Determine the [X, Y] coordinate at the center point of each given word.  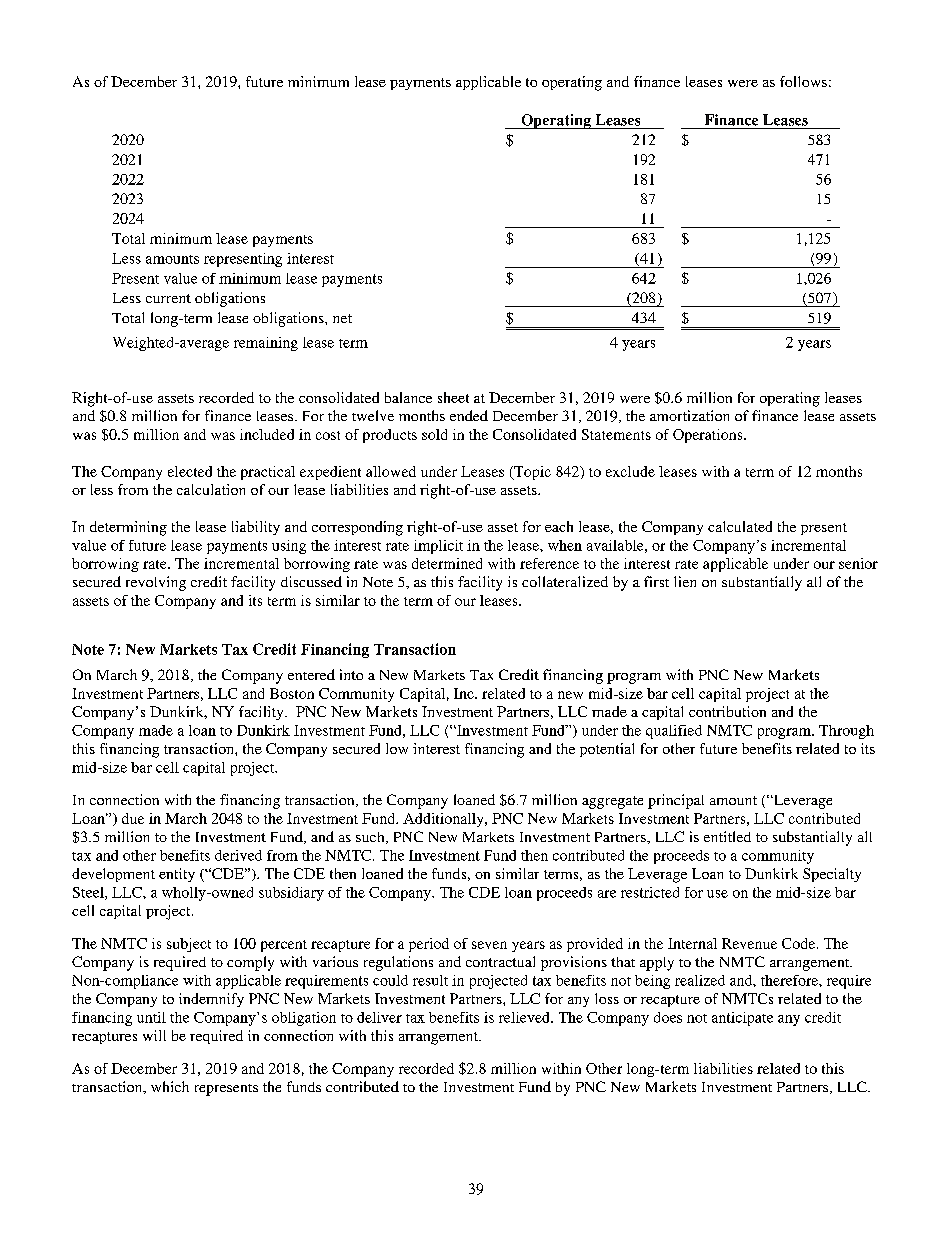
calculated [740, 526]
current [168, 298]
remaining [266, 344]
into [351, 674]
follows [803, 81]
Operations [709, 436]
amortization [689, 415]
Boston [292, 693]
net [342, 318]
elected [190, 471]
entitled [727, 836]
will [154, 1035]
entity [177, 875]
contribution [727, 711]
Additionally [444, 820]
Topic [531, 473]
